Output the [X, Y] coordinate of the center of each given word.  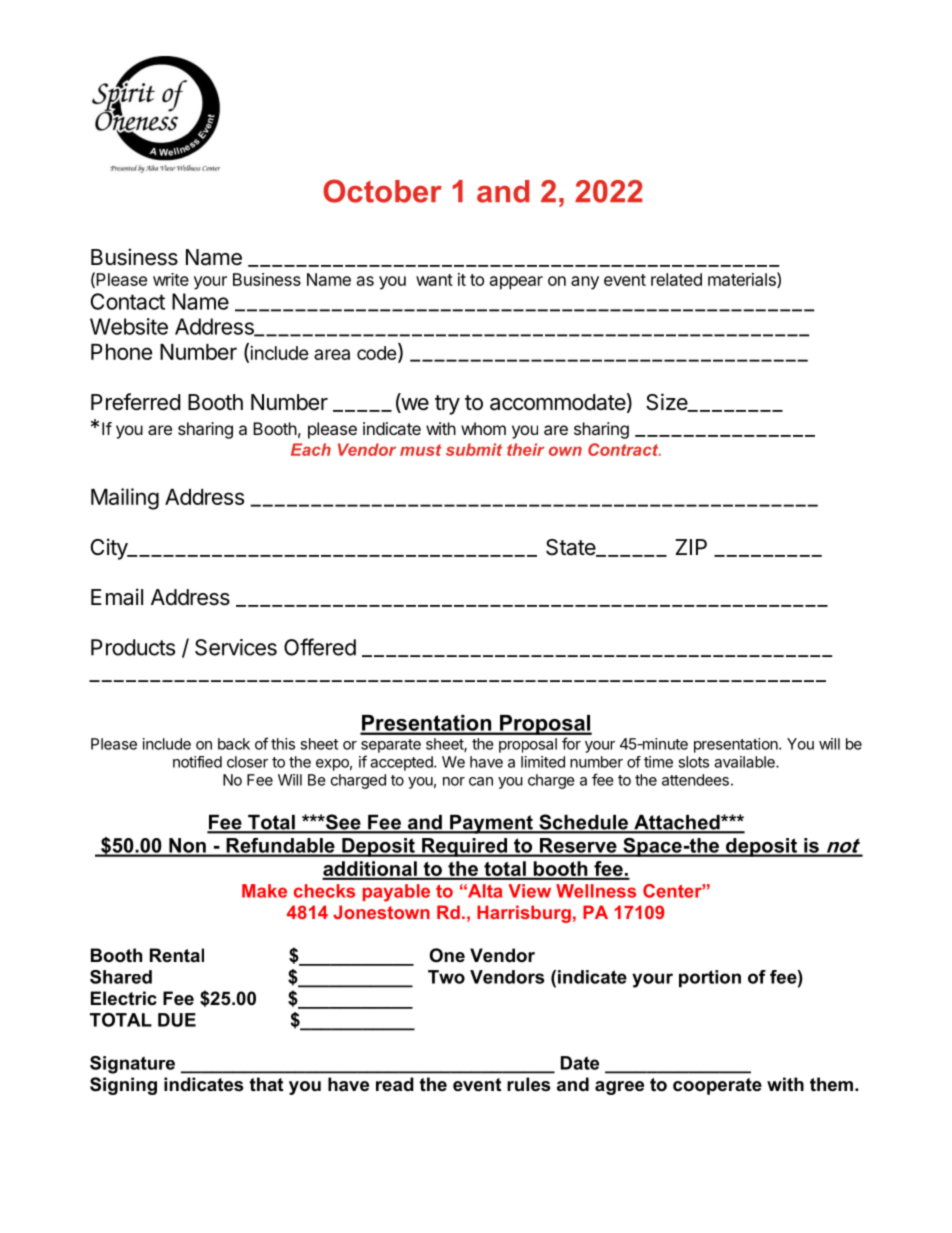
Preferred [135, 402]
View [529, 891]
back [234, 744]
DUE [177, 1020]
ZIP [691, 547]
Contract [624, 449]
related [676, 279]
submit [474, 449]
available [745, 762]
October [382, 191]
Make [264, 891]
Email [117, 597]
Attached [677, 823]
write [171, 279]
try [447, 405]
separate [391, 746]
